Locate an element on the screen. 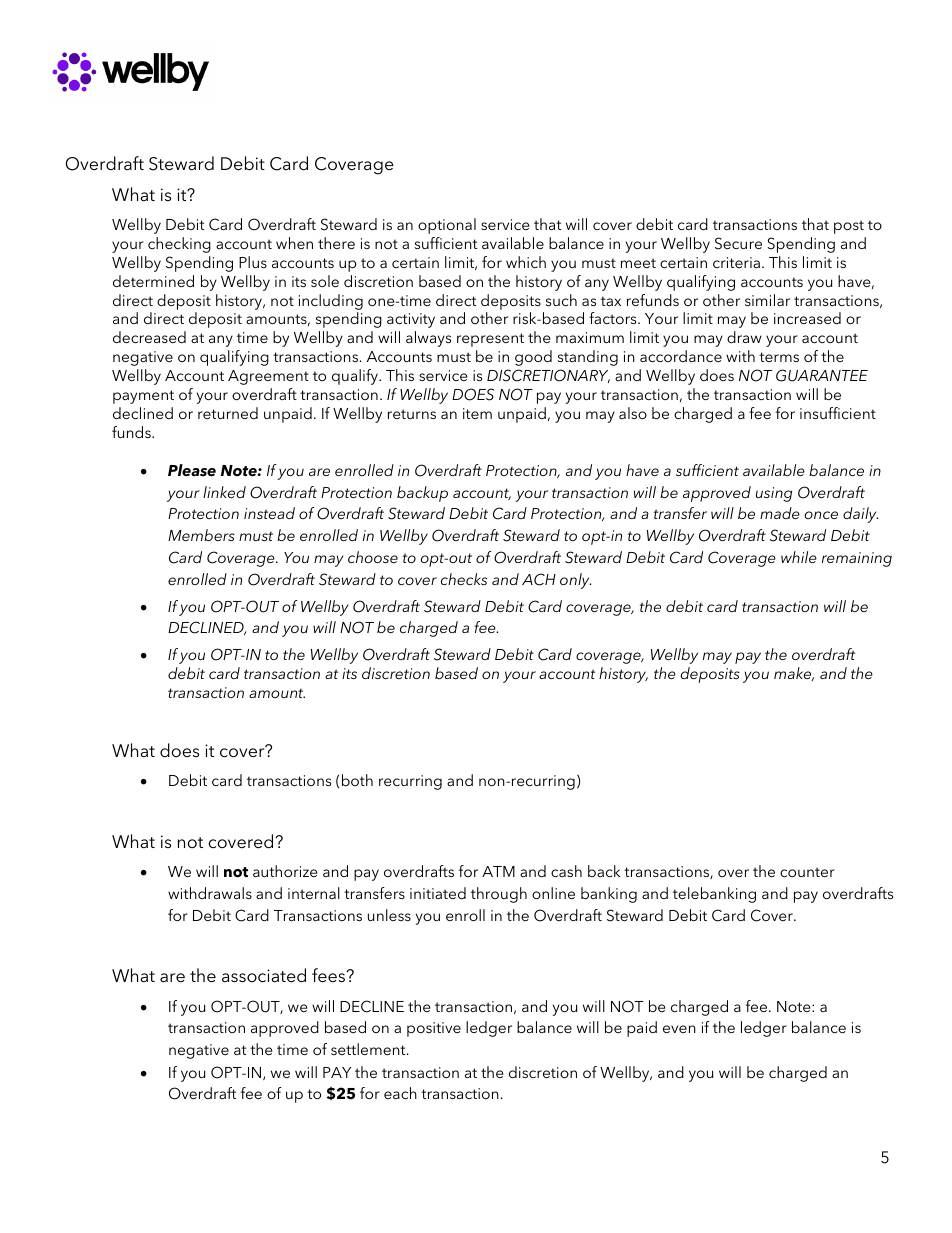 This screenshot has width=952, height=1233. Plus is located at coordinates (253, 262).
